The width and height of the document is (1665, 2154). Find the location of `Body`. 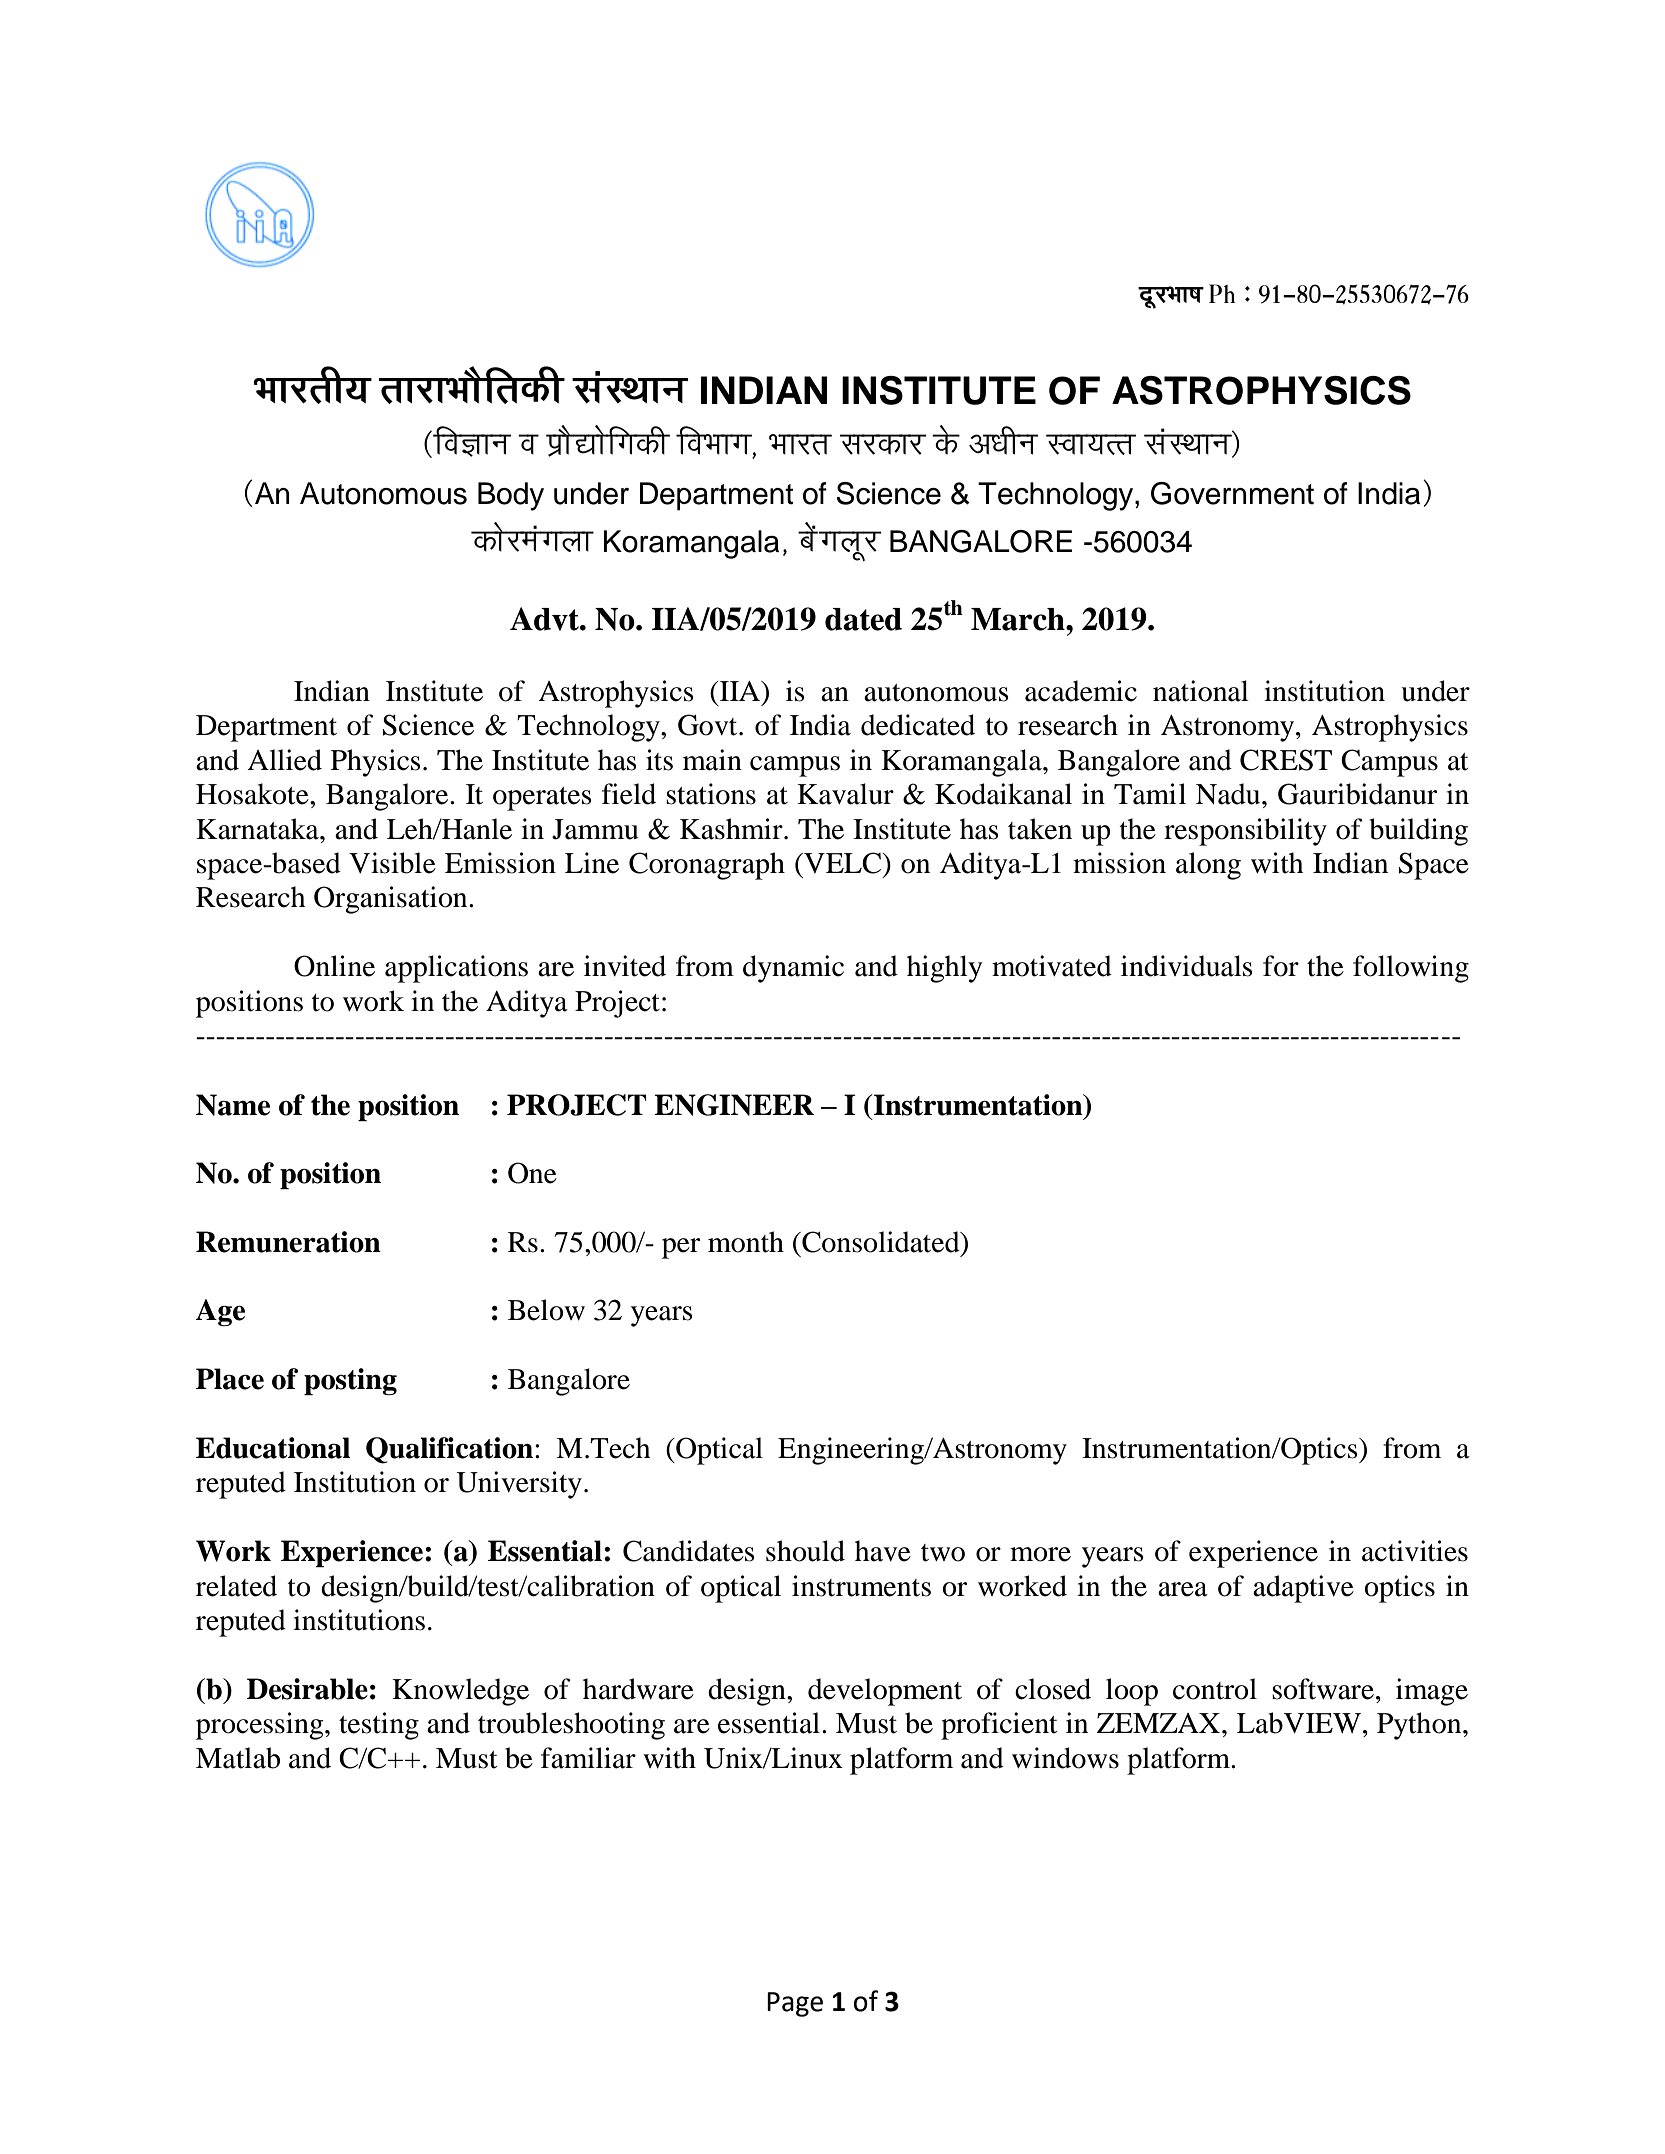

Body is located at coordinates (511, 496).
